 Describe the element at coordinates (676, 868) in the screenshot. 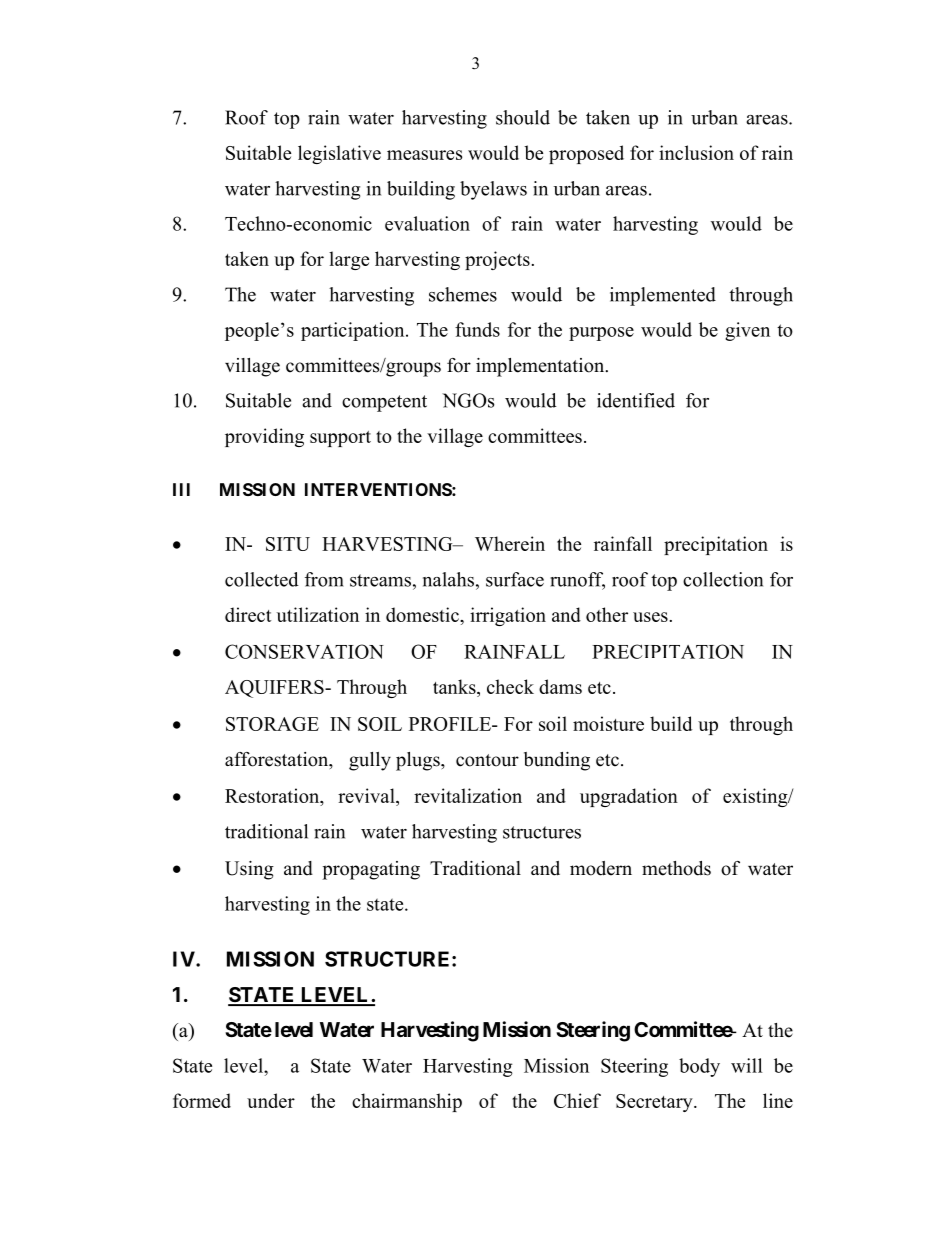

I see `methods` at that location.
